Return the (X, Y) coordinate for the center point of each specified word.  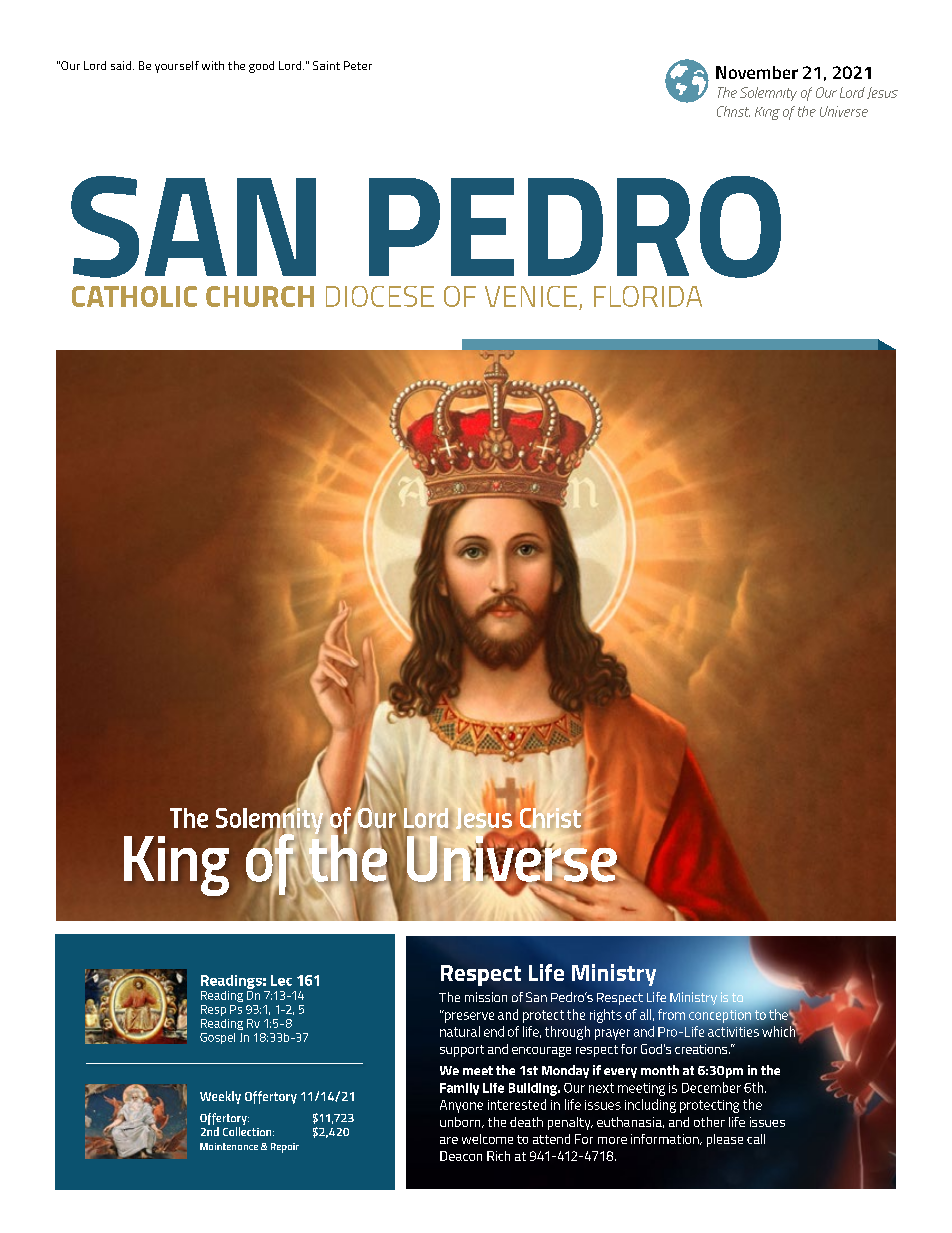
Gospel (217, 1038)
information (666, 1139)
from (671, 1014)
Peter (358, 65)
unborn (461, 1122)
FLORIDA (648, 296)
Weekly (220, 1097)
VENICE (531, 296)
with (213, 65)
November (757, 72)
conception (721, 1015)
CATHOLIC (134, 296)
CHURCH (260, 296)
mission (486, 997)
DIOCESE (380, 296)
